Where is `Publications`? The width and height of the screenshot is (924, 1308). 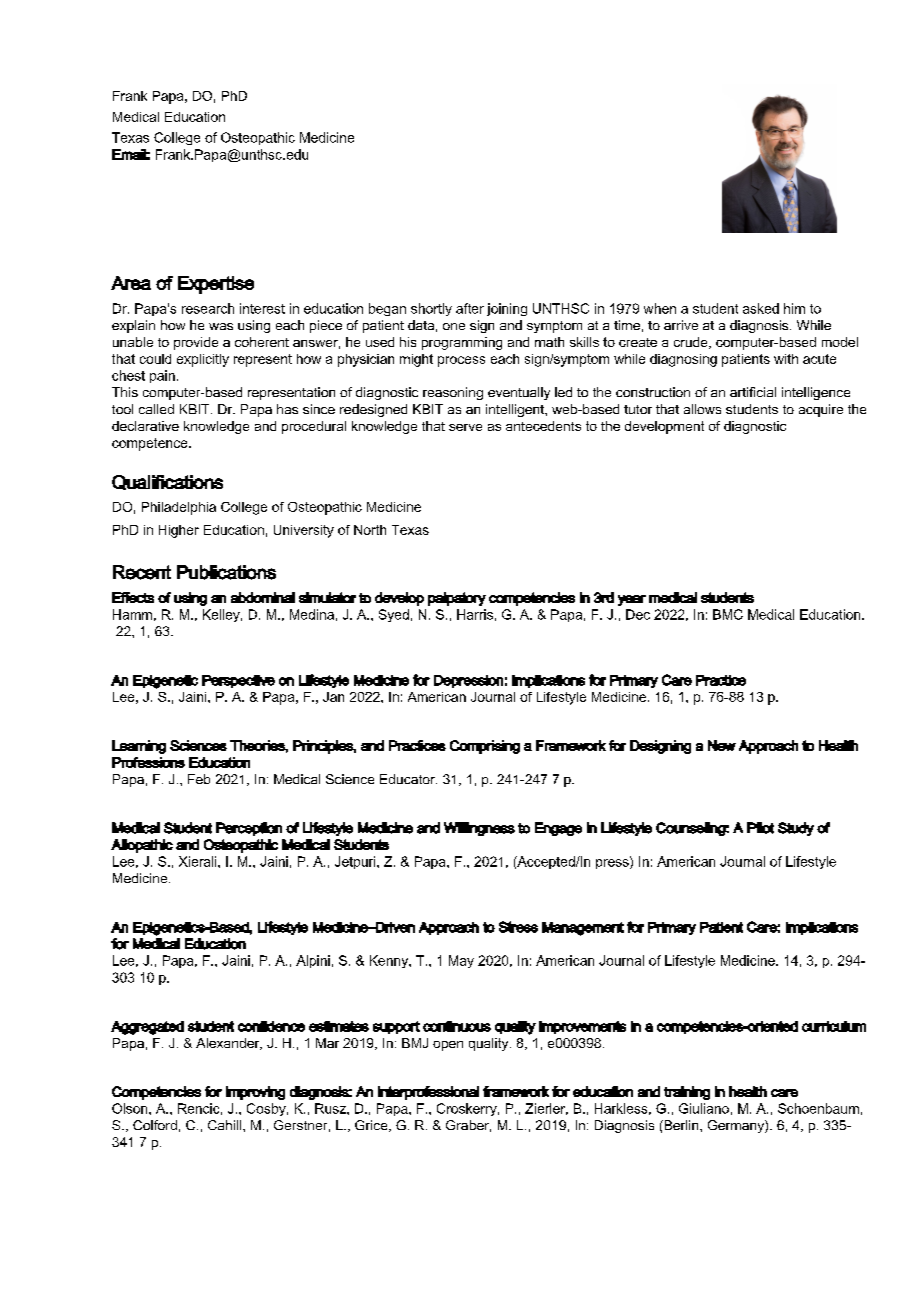 Publications is located at coordinates (226, 572).
